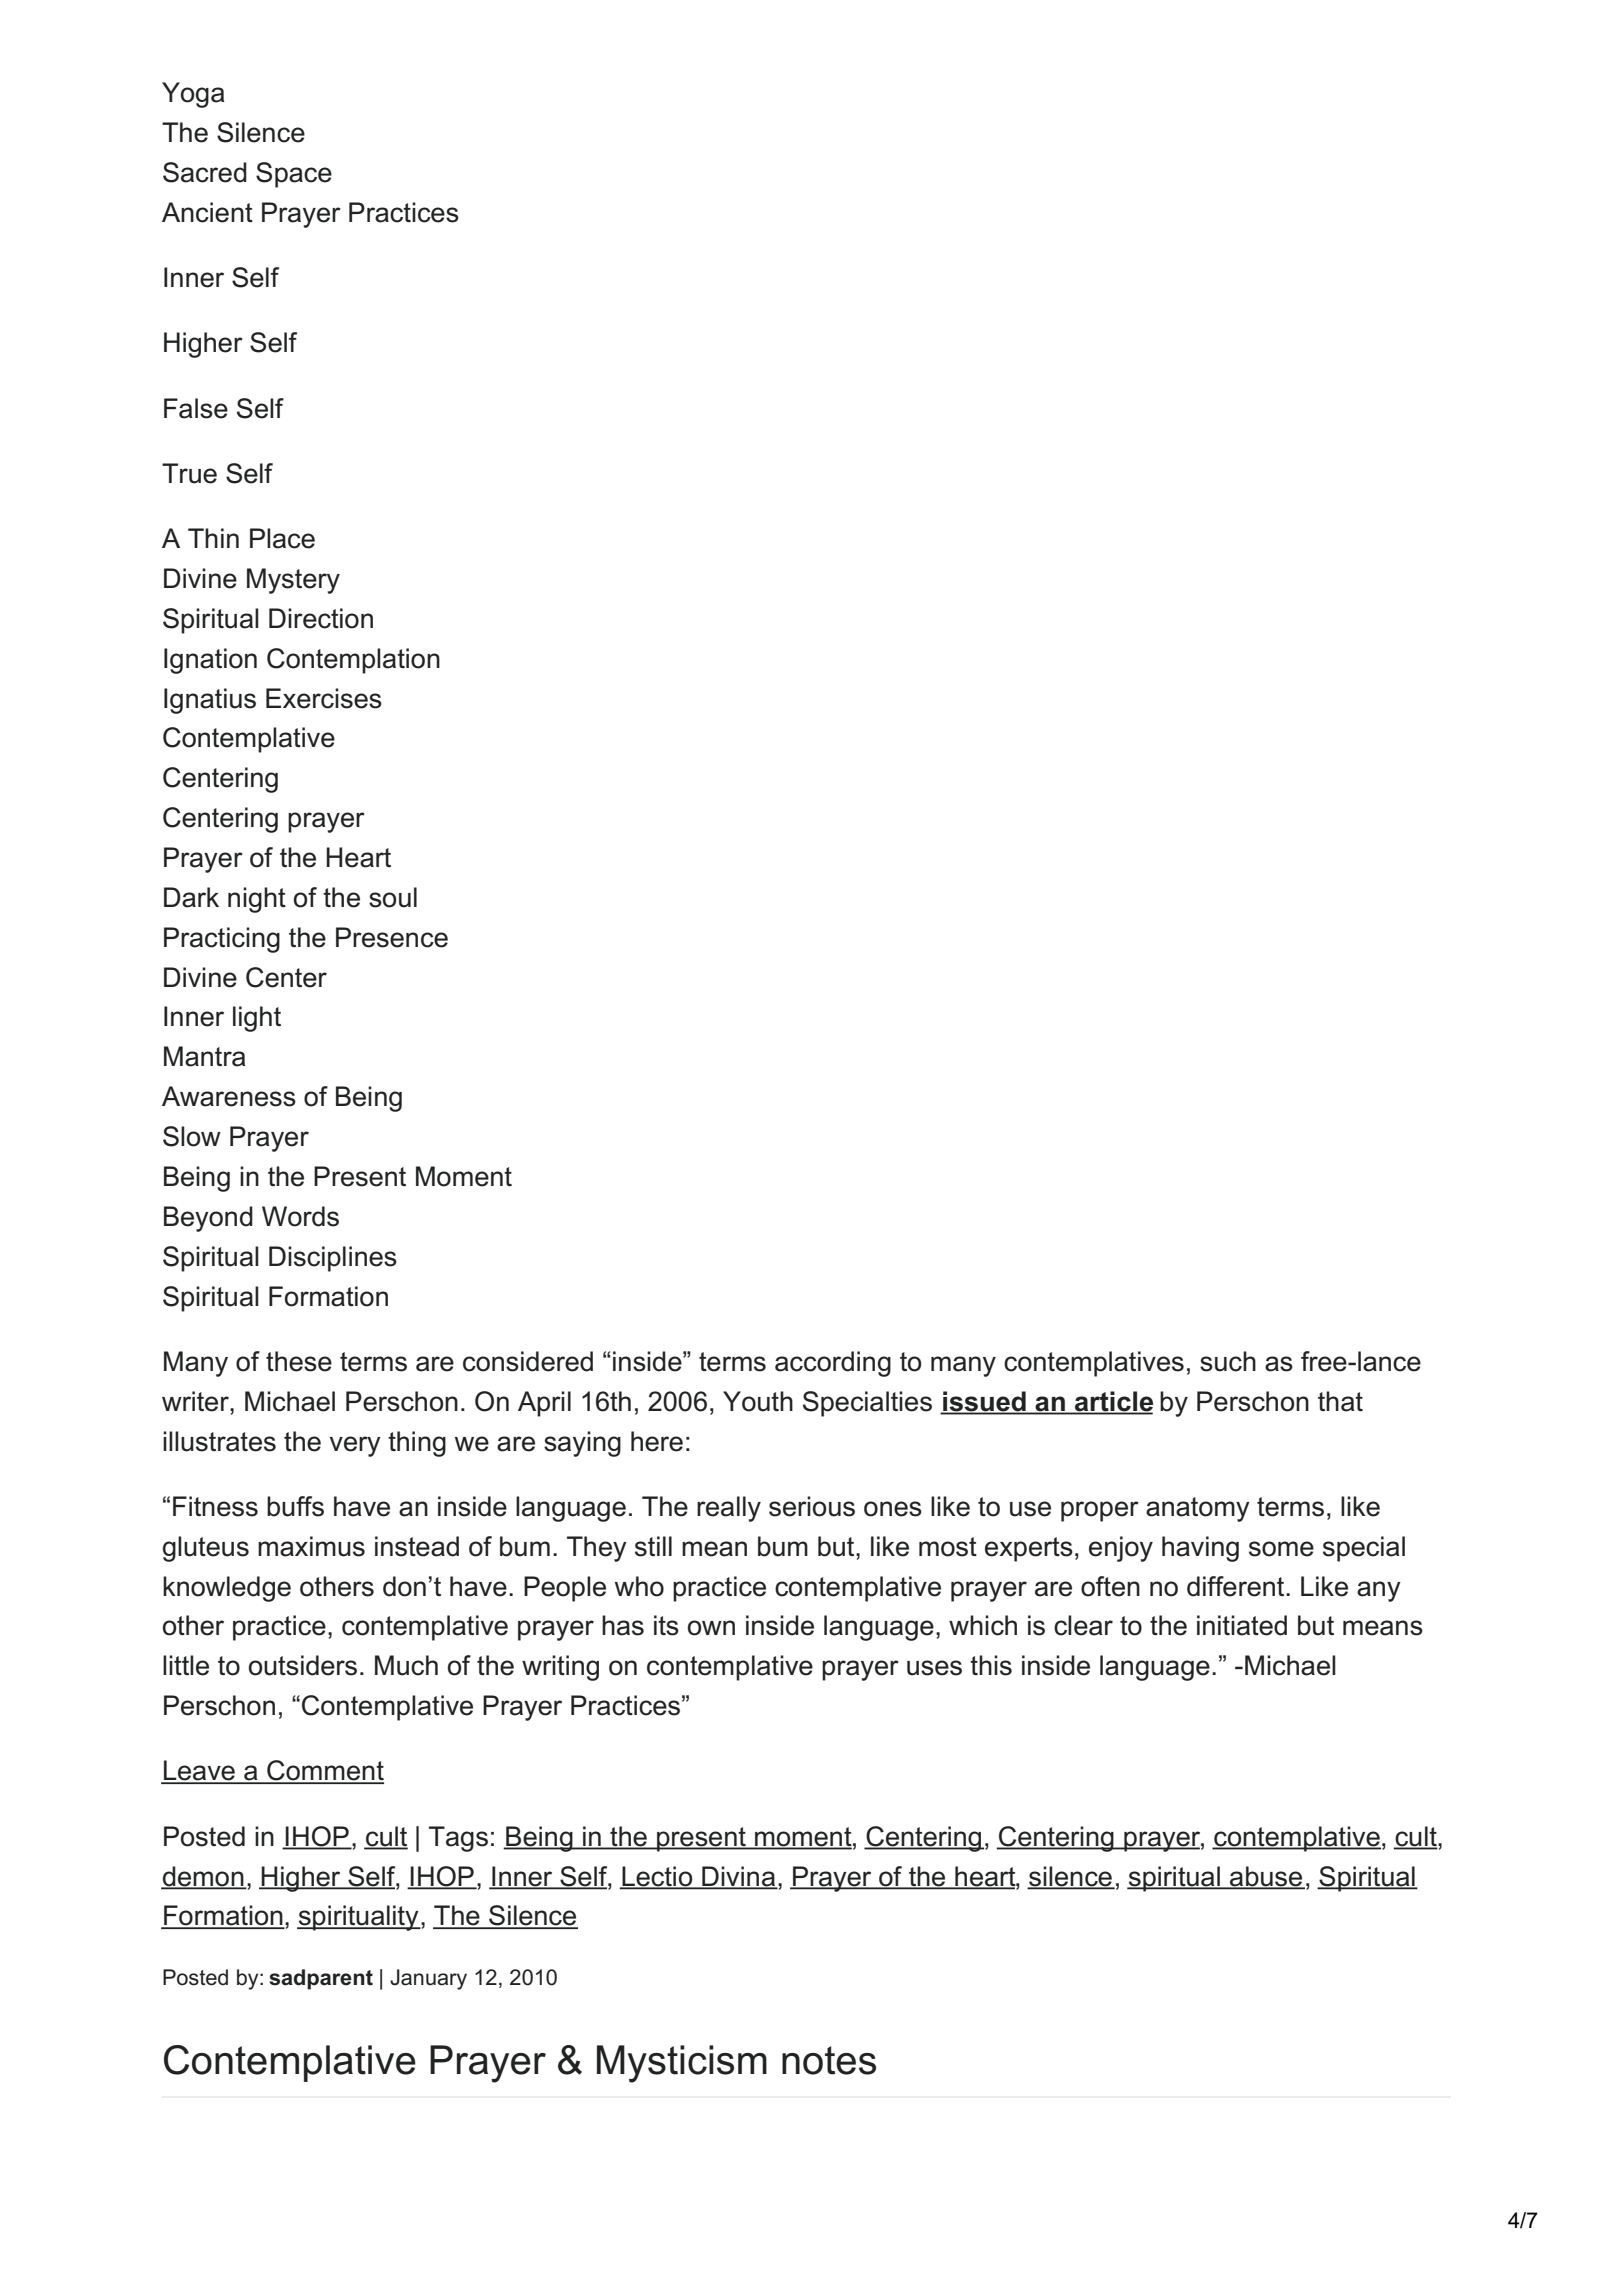 The width and height of the screenshot is (1615, 2285). What do you see at coordinates (311, 1546) in the screenshot?
I see `maximus` at bounding box center [311, 1546].
